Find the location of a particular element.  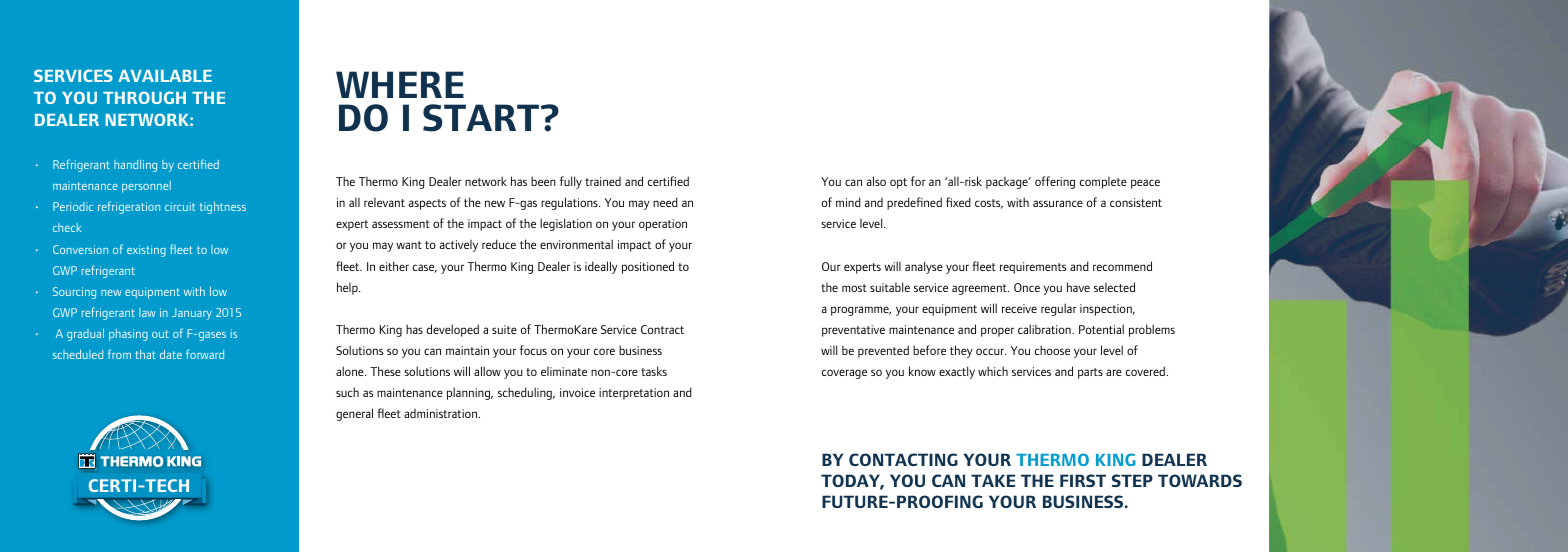

START is located at coordinates (482, 118).
